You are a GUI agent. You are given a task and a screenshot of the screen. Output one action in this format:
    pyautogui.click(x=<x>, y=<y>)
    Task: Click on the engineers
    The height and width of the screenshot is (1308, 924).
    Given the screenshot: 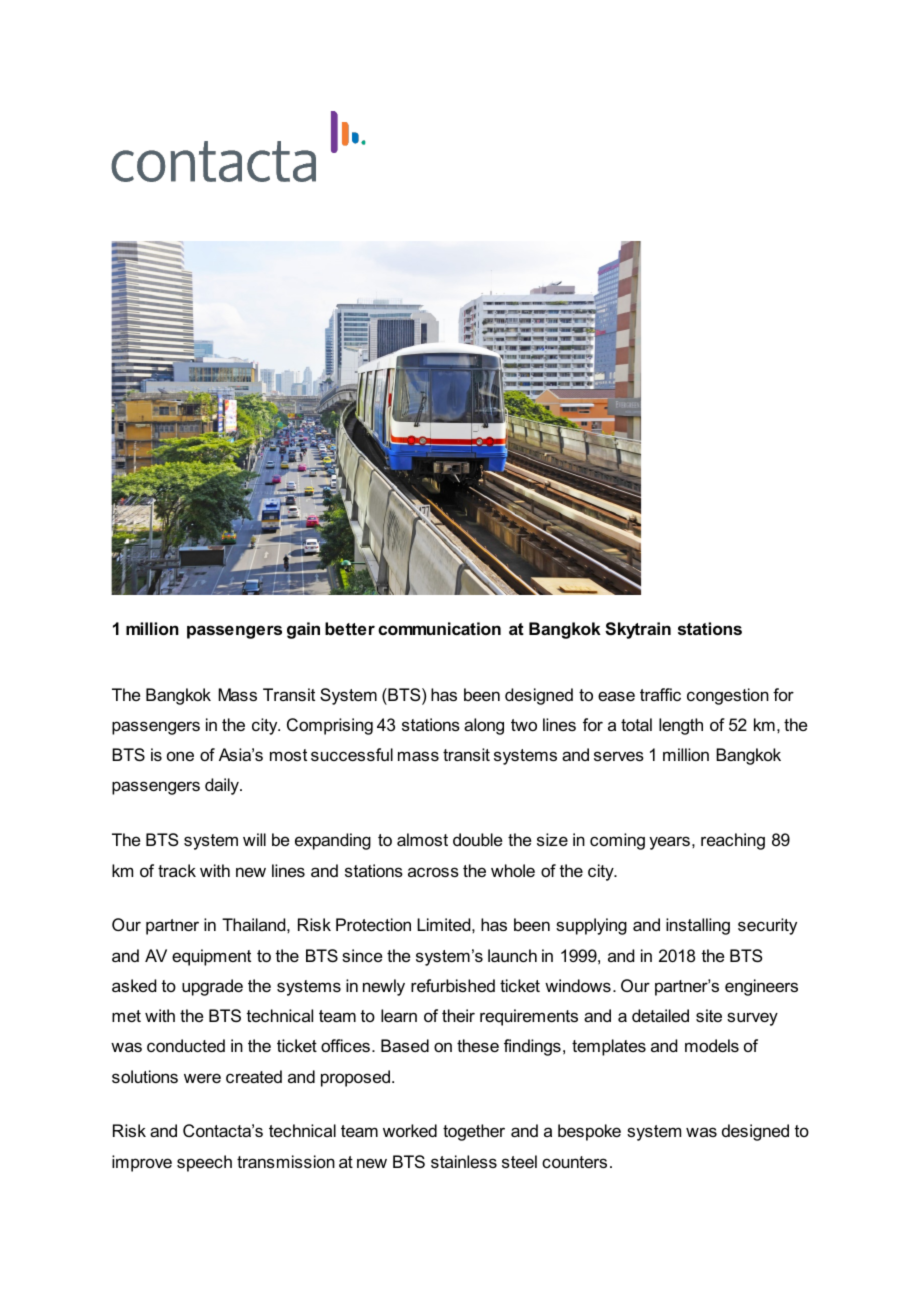 What is the action you would take?
    pyautogui.click(x=761, y=987)
